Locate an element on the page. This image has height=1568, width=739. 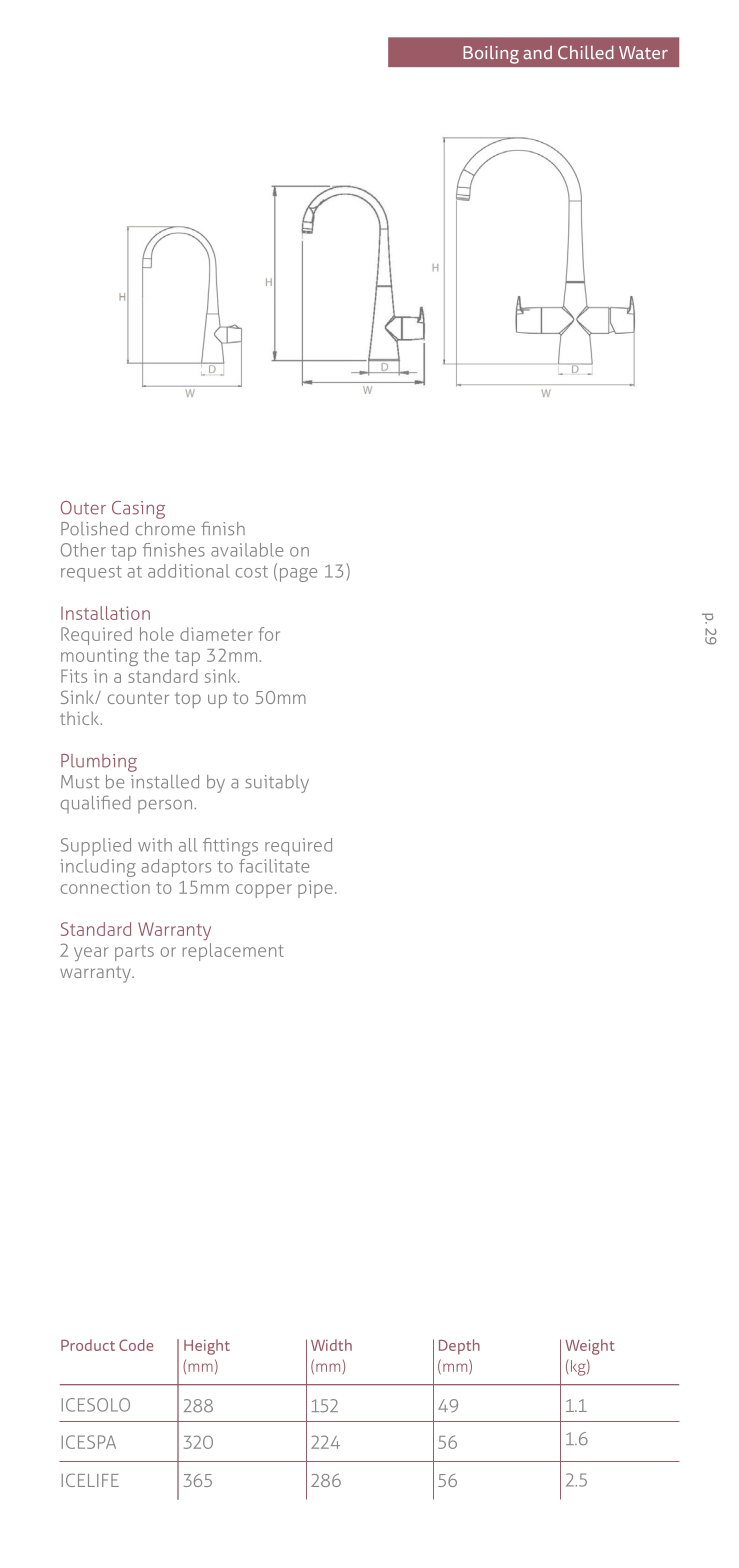
connection is located at coordinates (105, 887).
